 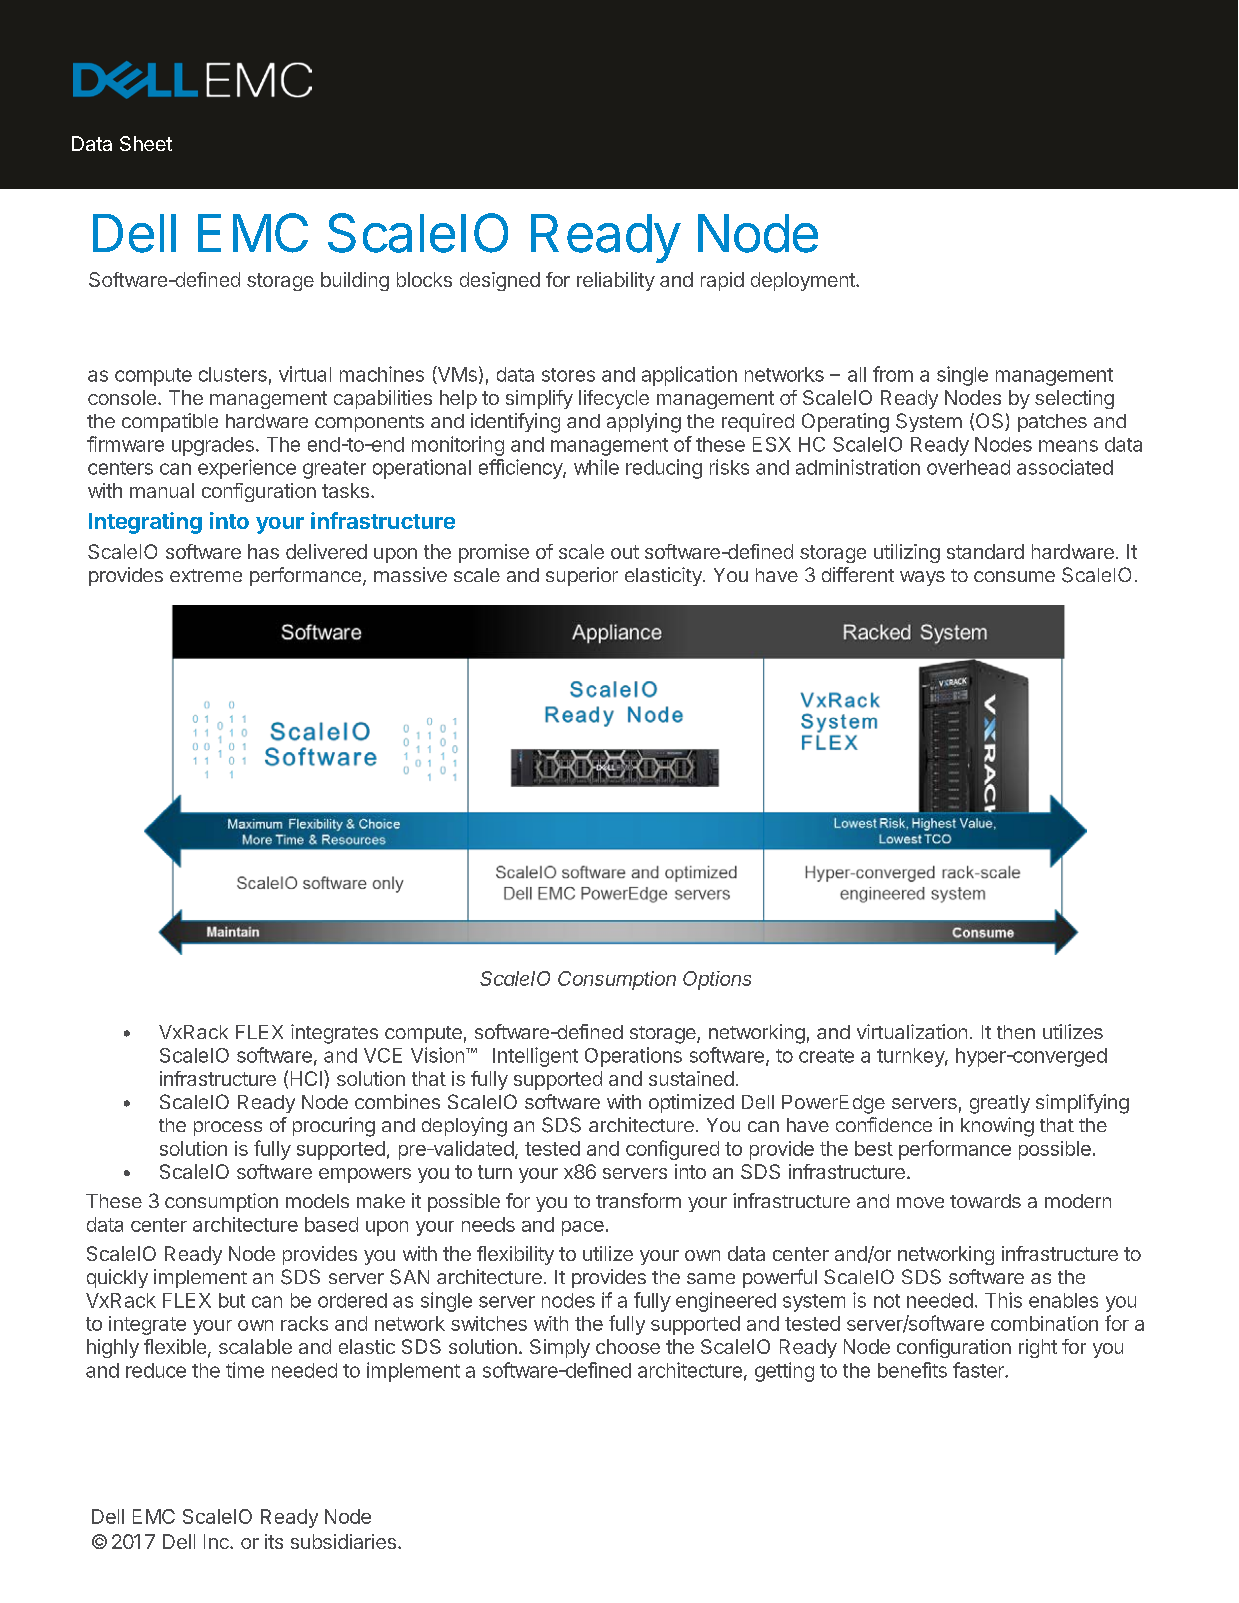 I want to click on Inc, so click(x=217, y=1541).
